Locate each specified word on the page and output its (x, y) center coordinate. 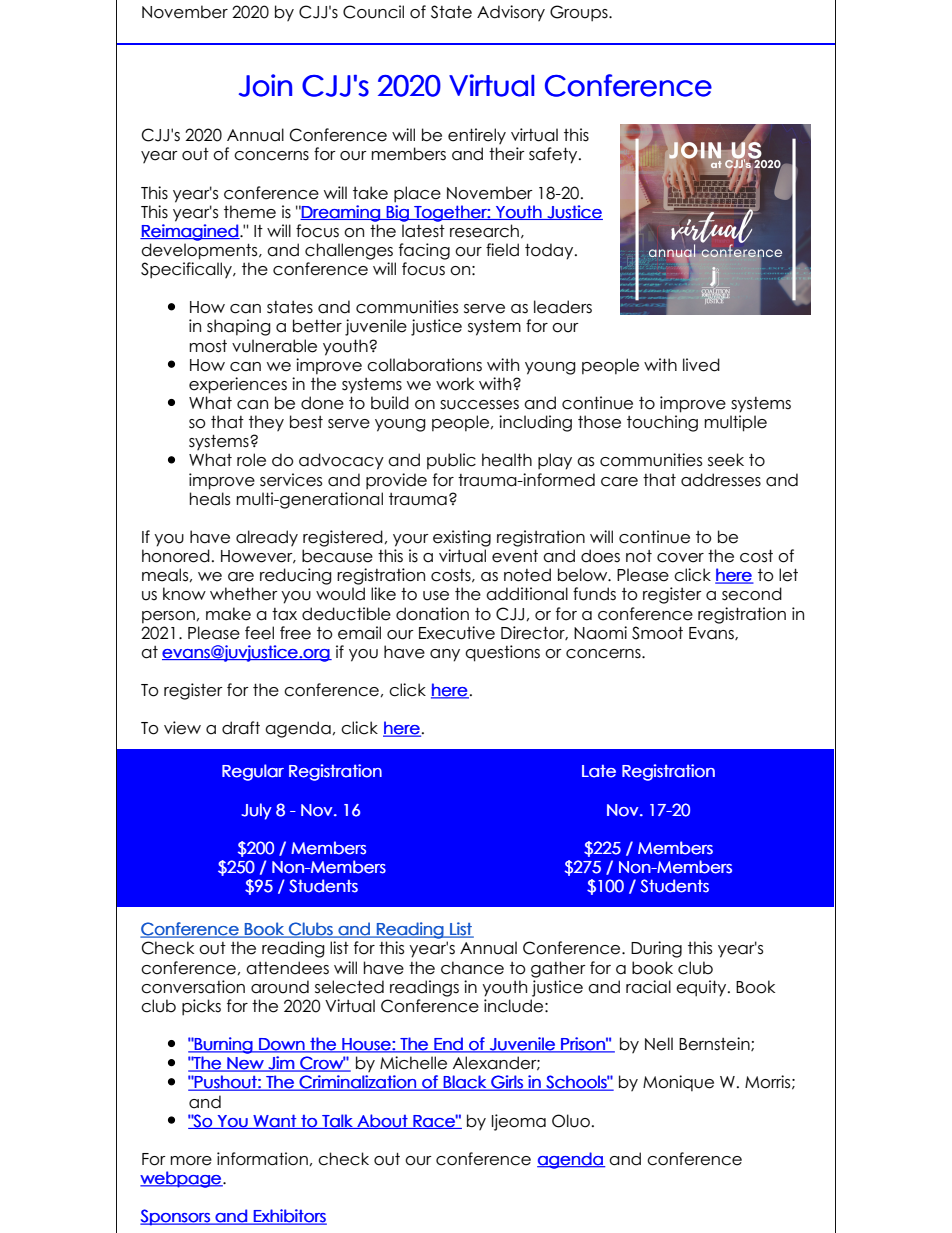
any (445, 655)
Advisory (511, 13)
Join (265, 85)
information (262, 1159)
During (656, 949)
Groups (580, 13)
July (256, 811)
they (266, 423)
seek (726, 460)
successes (479, 405)
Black (464, 1083)
